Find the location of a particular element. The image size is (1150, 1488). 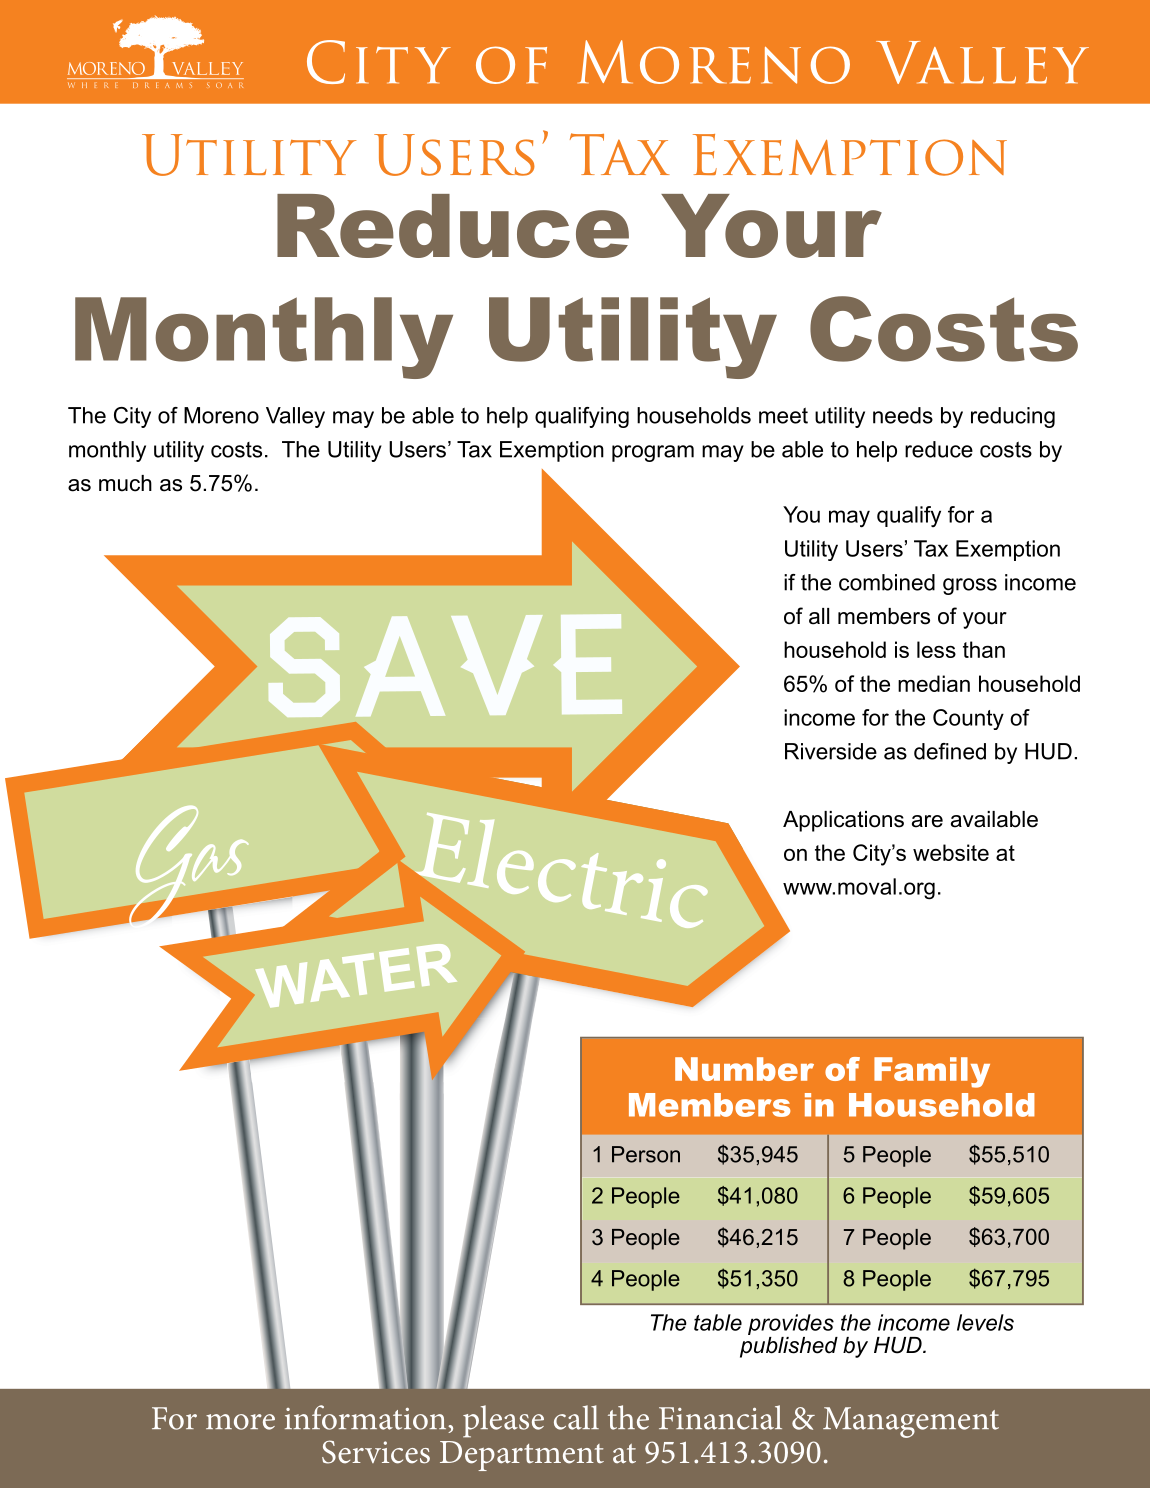

Person is located at coordinates (646, 1154).
